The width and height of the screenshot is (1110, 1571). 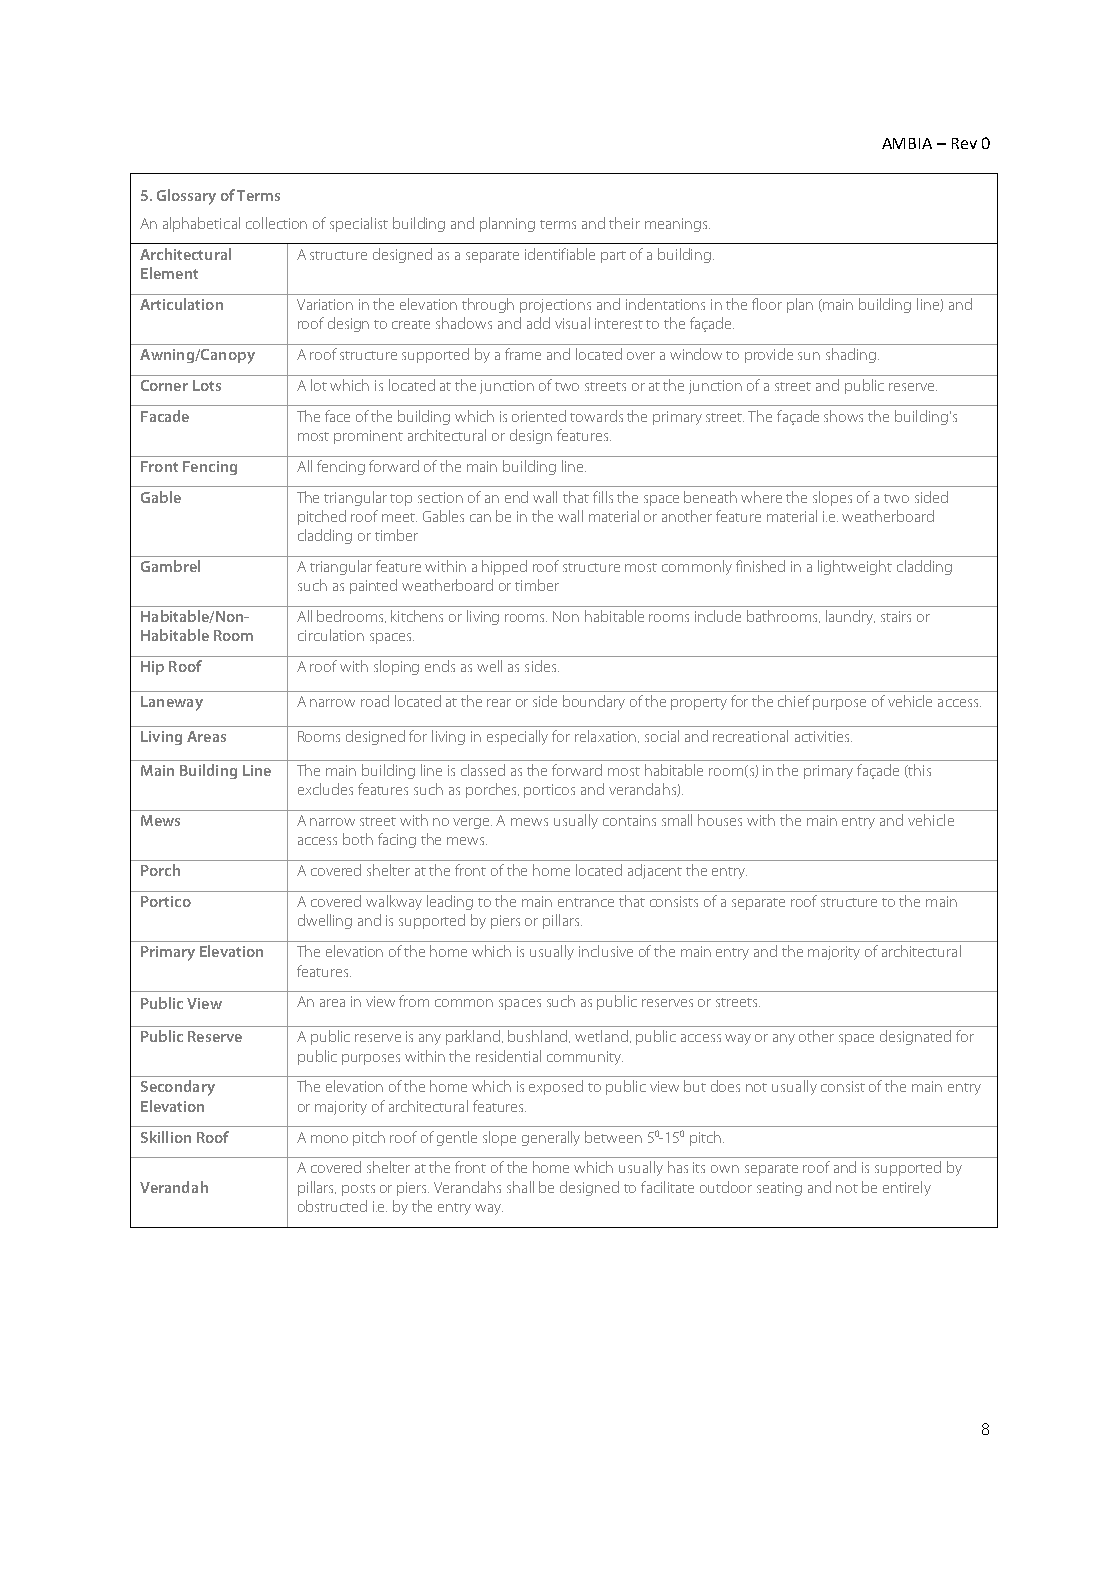 What do you see at coordinates (677, 820) in the screenshot?
I see `small` at bounding box center [677, 820].
